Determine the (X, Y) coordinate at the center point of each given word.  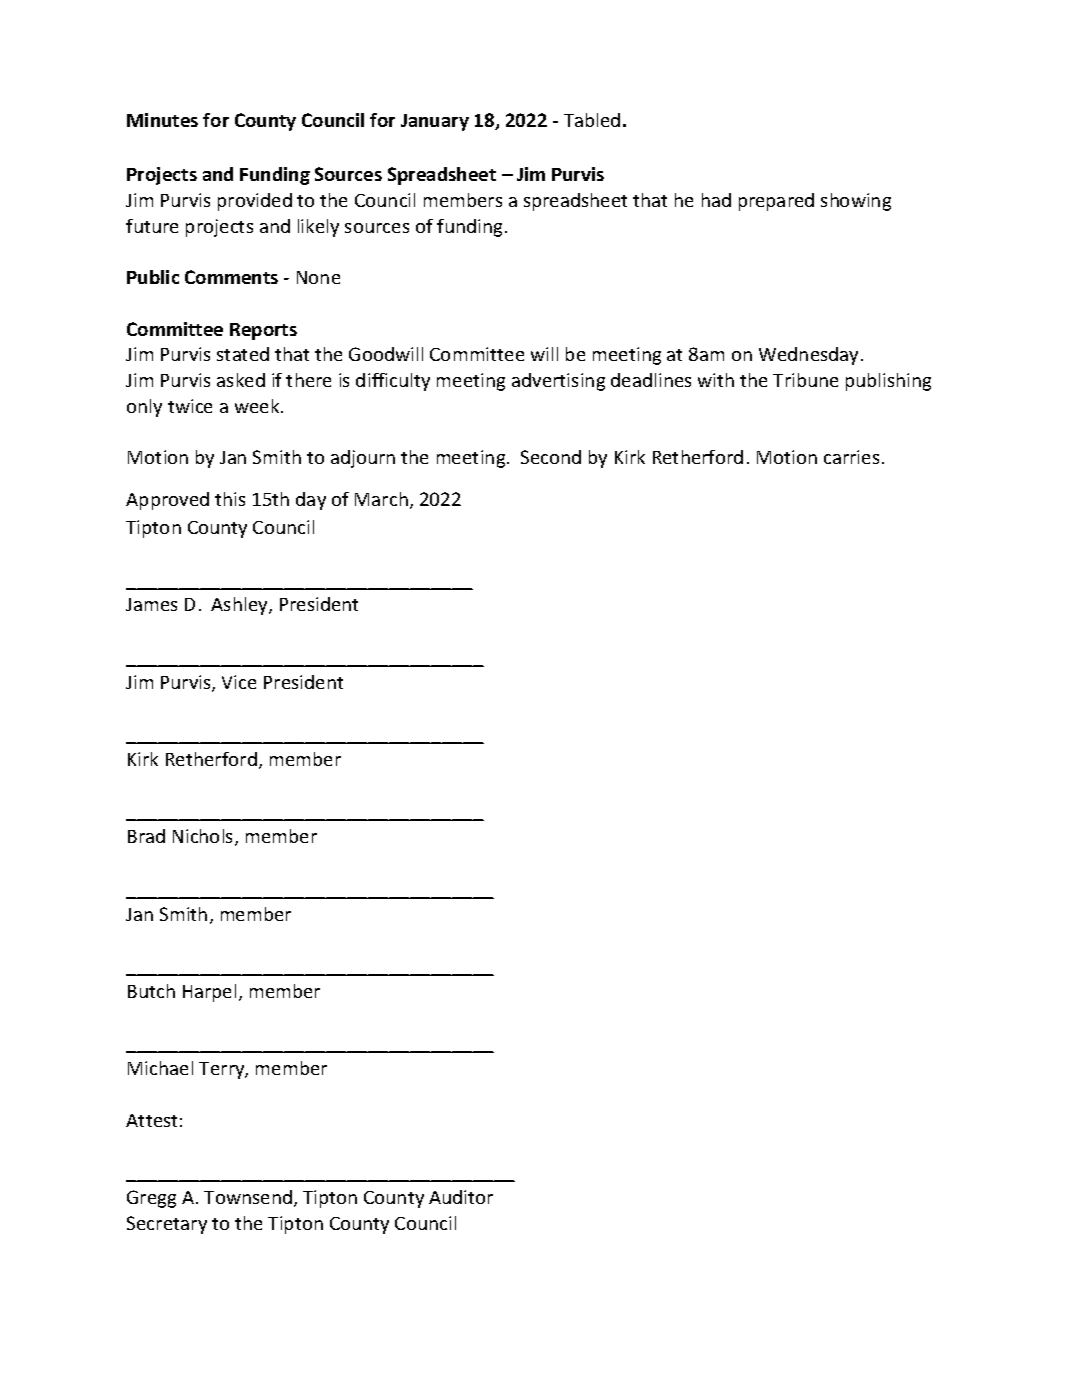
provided (255, 202)
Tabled (592, 120)
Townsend (248, 1197)
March (381, 499)
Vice (239, 682)
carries (851, 457)
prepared (776, 202)
